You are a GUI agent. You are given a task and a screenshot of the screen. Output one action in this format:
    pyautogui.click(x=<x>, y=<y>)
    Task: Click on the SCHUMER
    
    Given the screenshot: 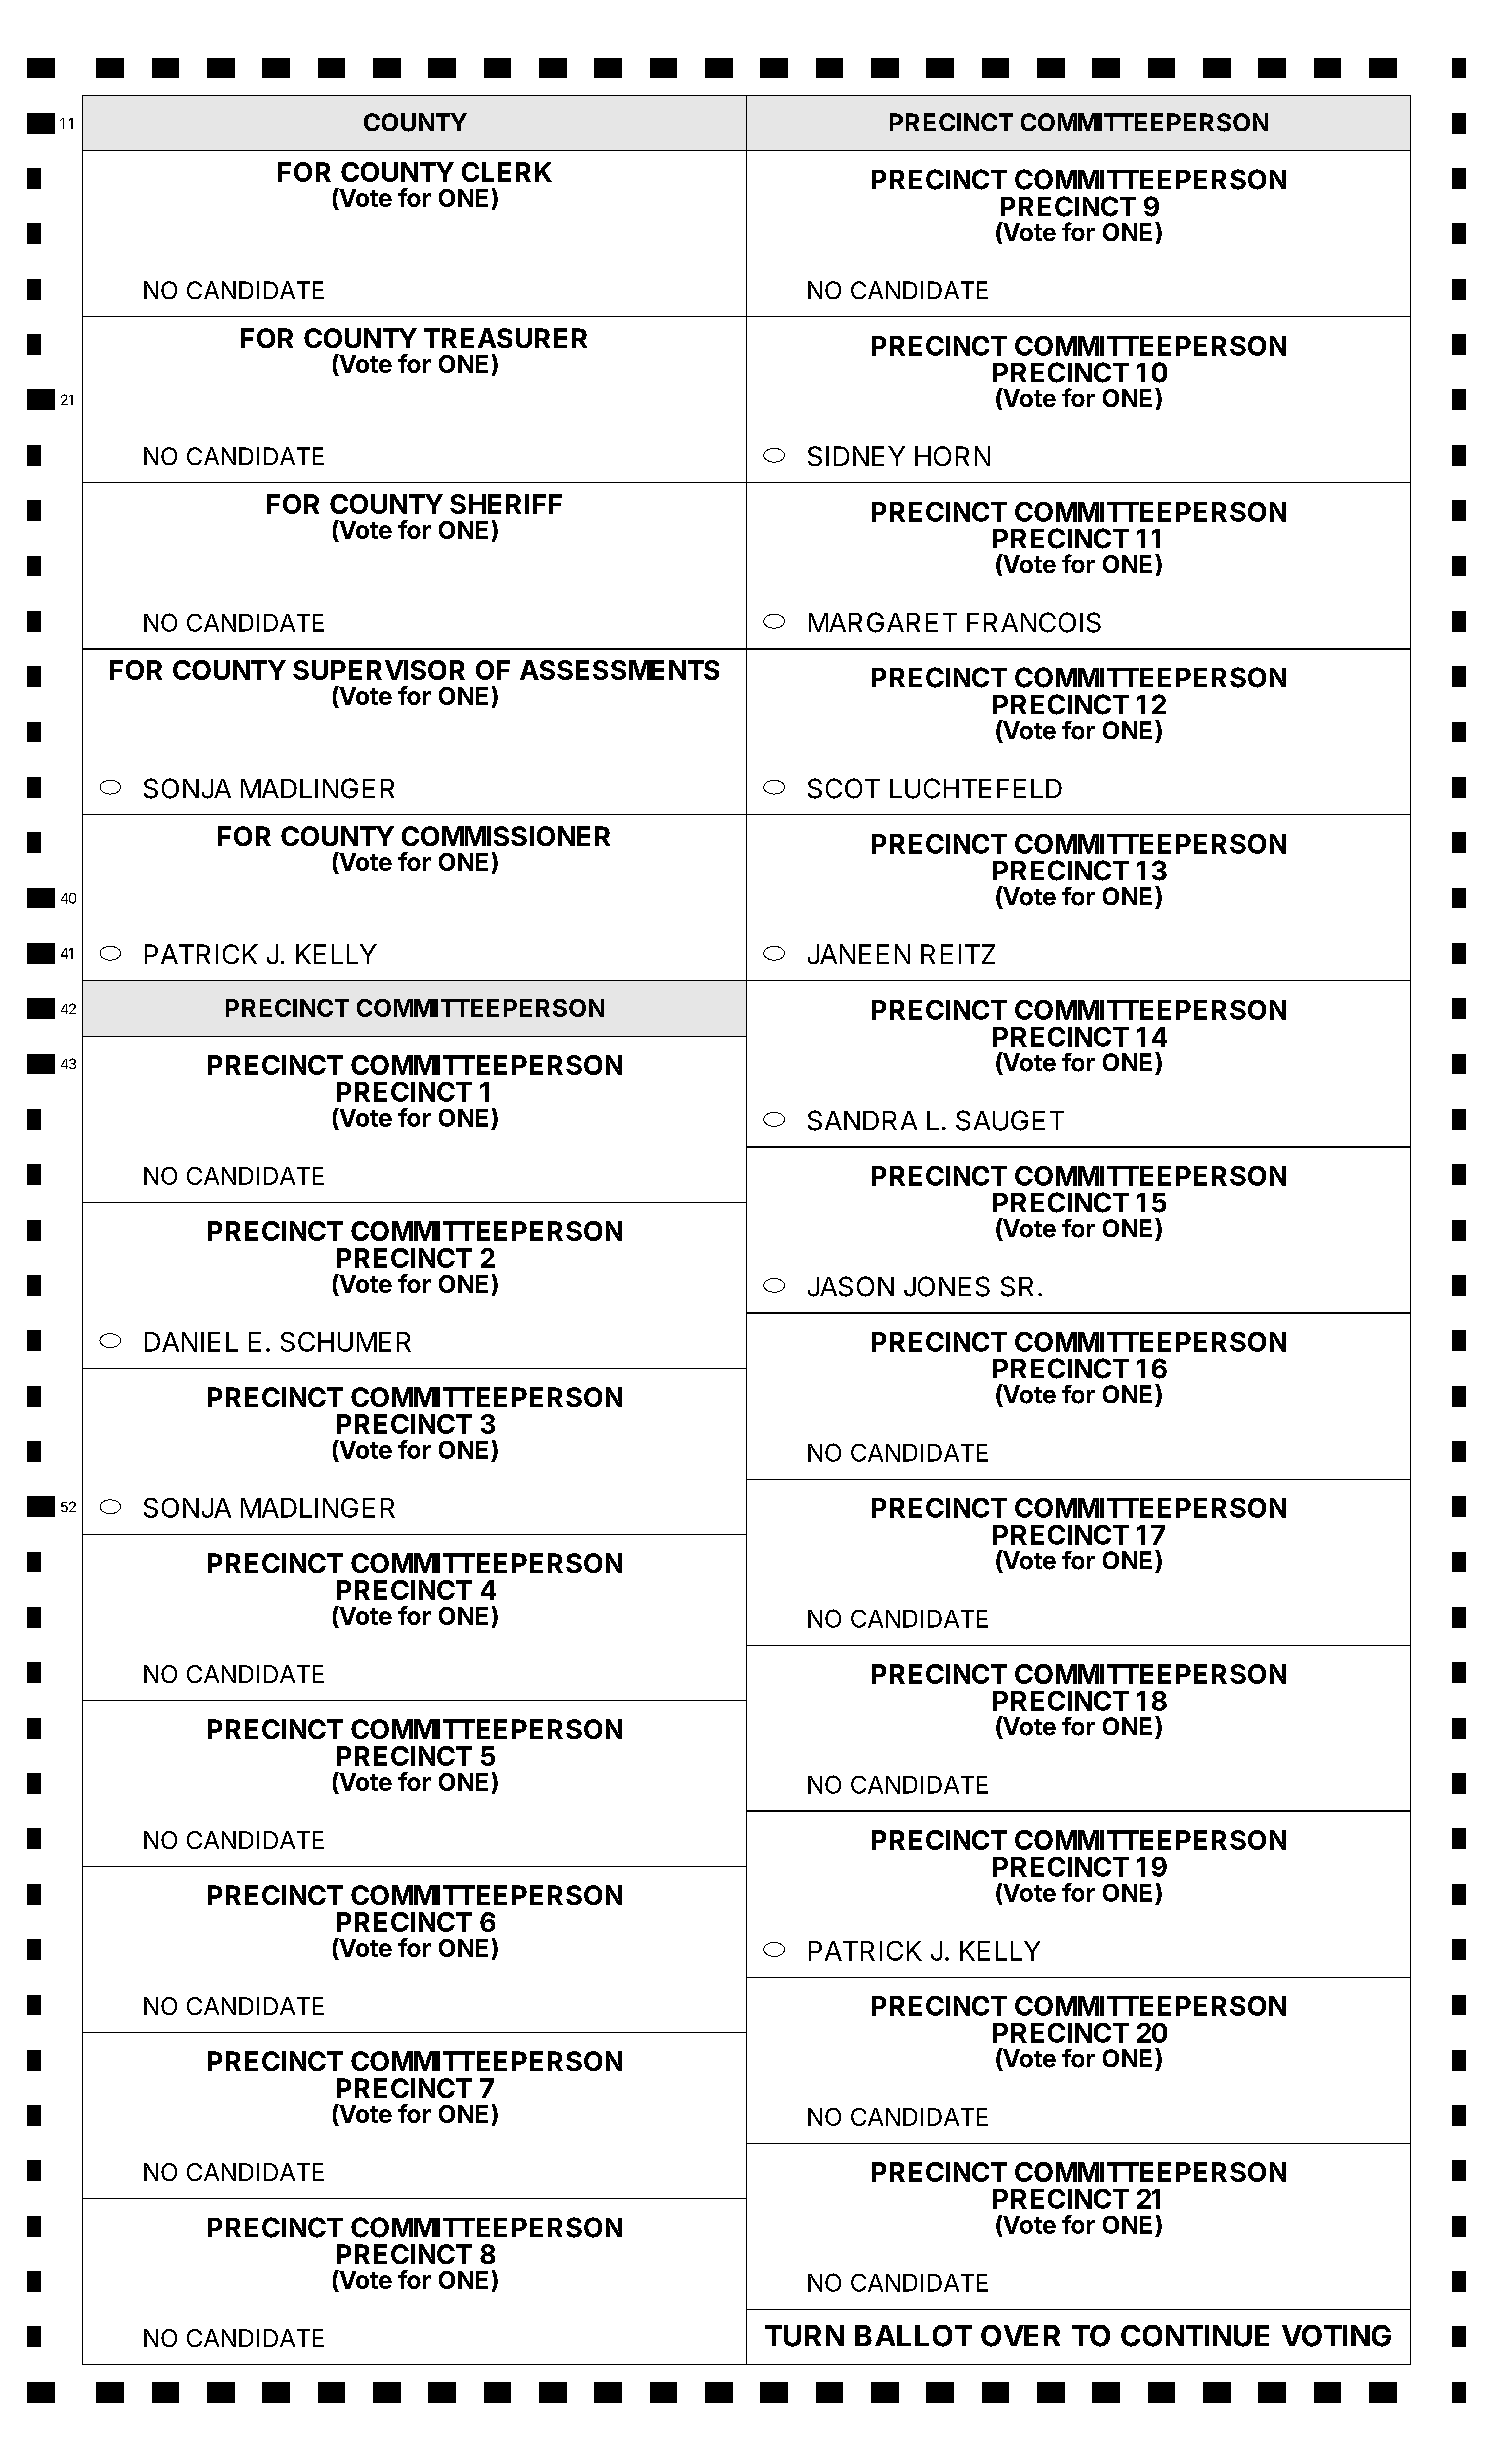 What is the action you would take?
    pyautogui.click(x=346, y=1342)
